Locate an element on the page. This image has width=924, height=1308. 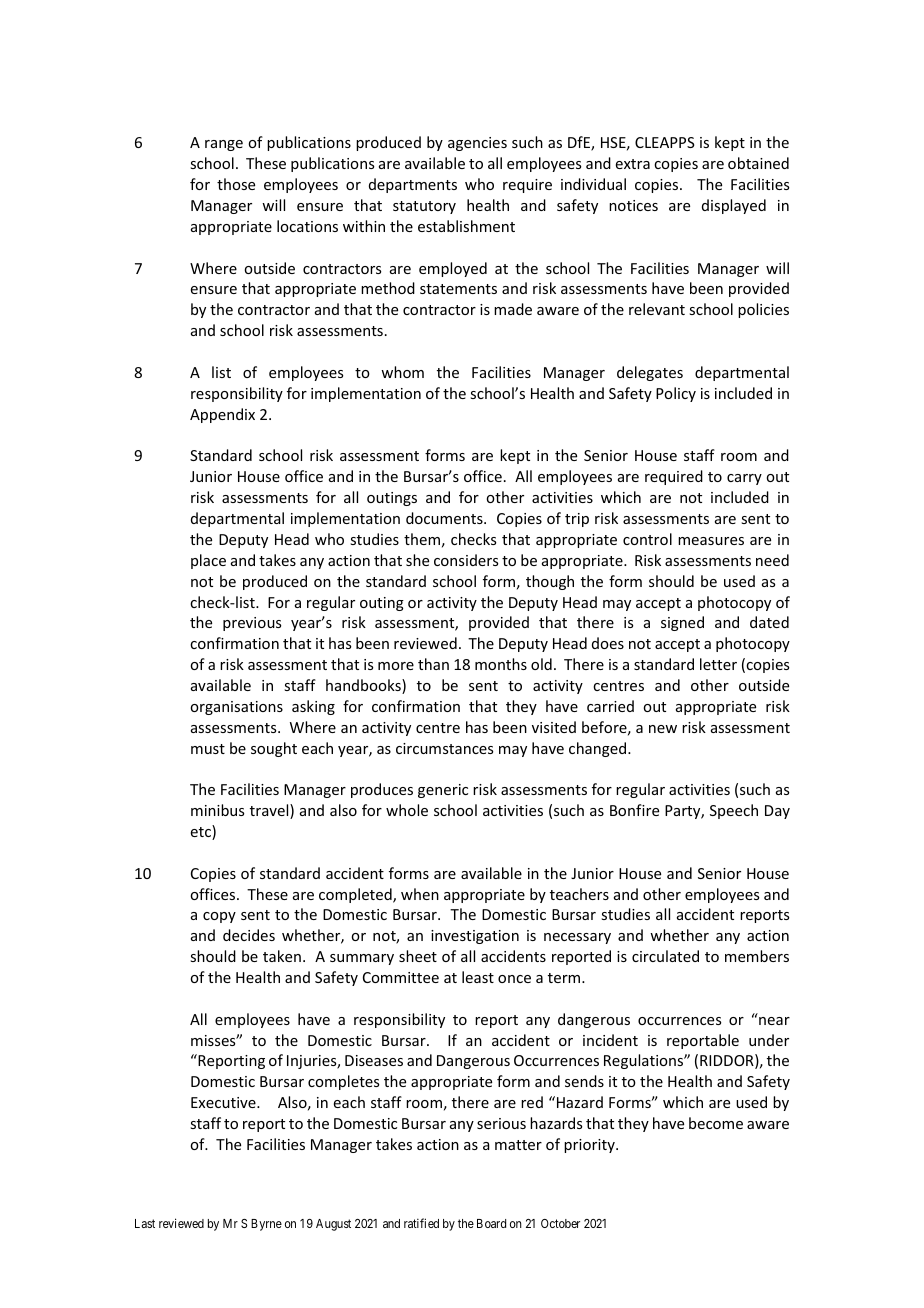
displayed is located at coordinates (734, 206).
